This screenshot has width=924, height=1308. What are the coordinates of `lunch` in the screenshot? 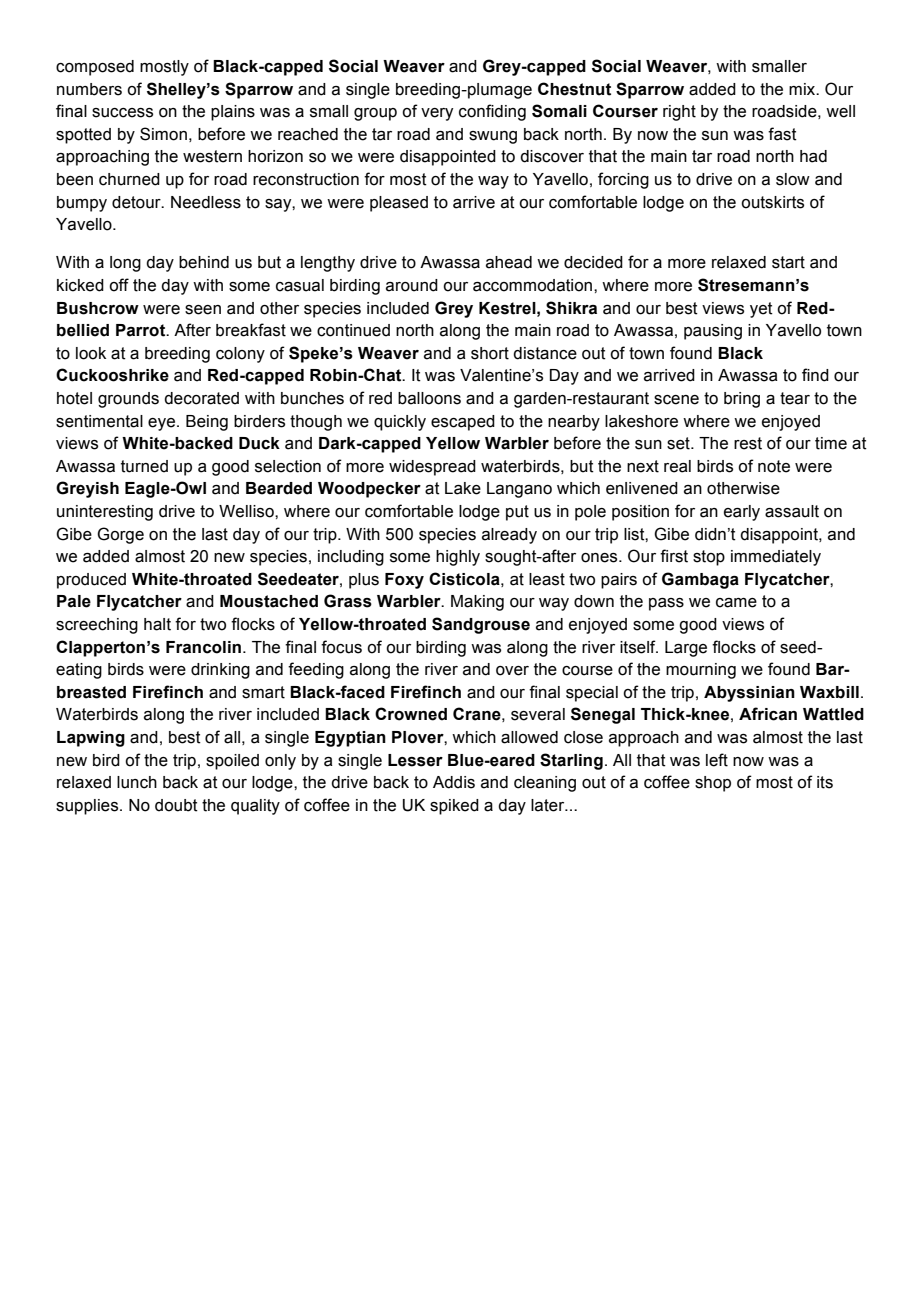 It's located at (137, 782).
